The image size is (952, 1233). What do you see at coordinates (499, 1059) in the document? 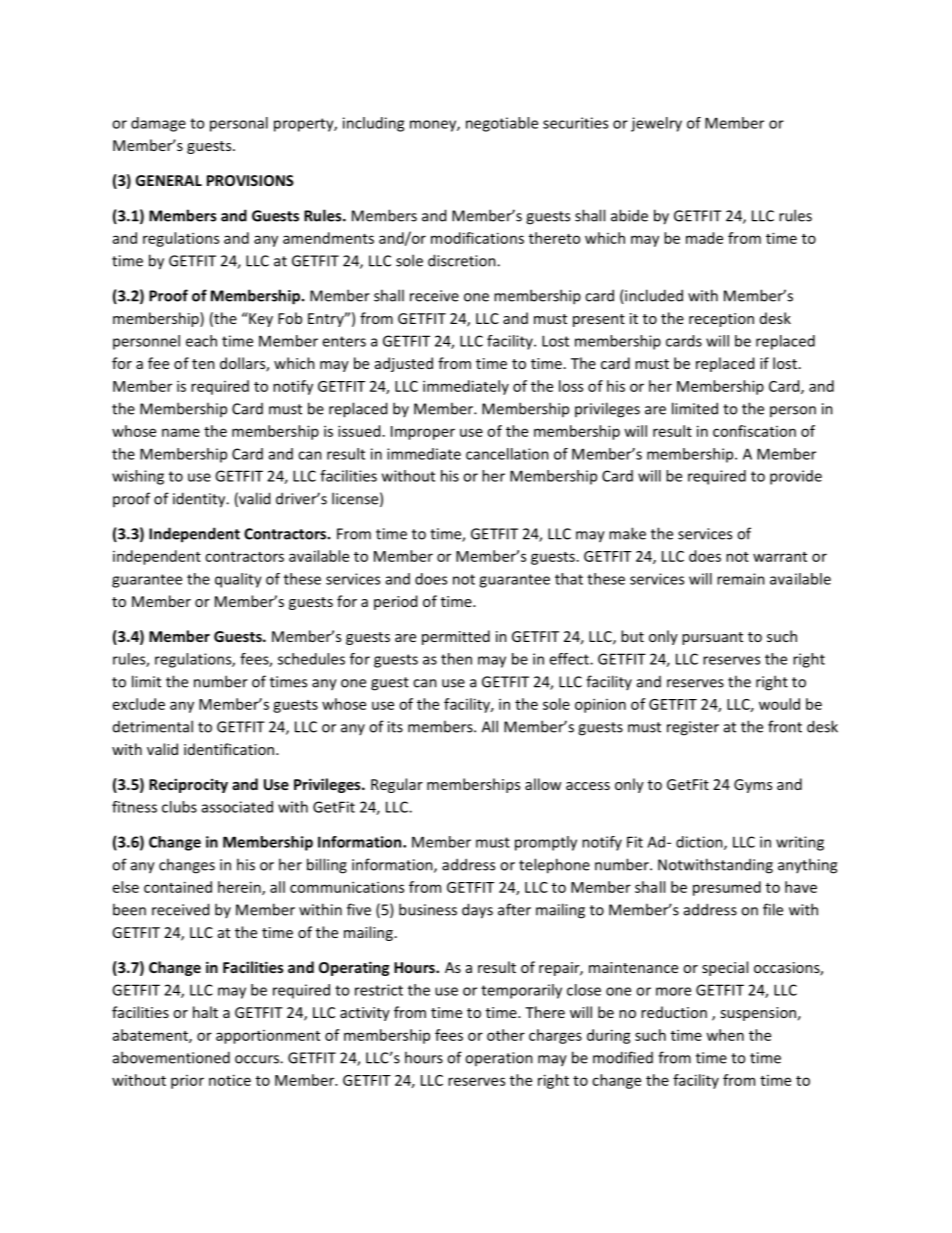
I see `operation` at bounding box center [499, 1059].
